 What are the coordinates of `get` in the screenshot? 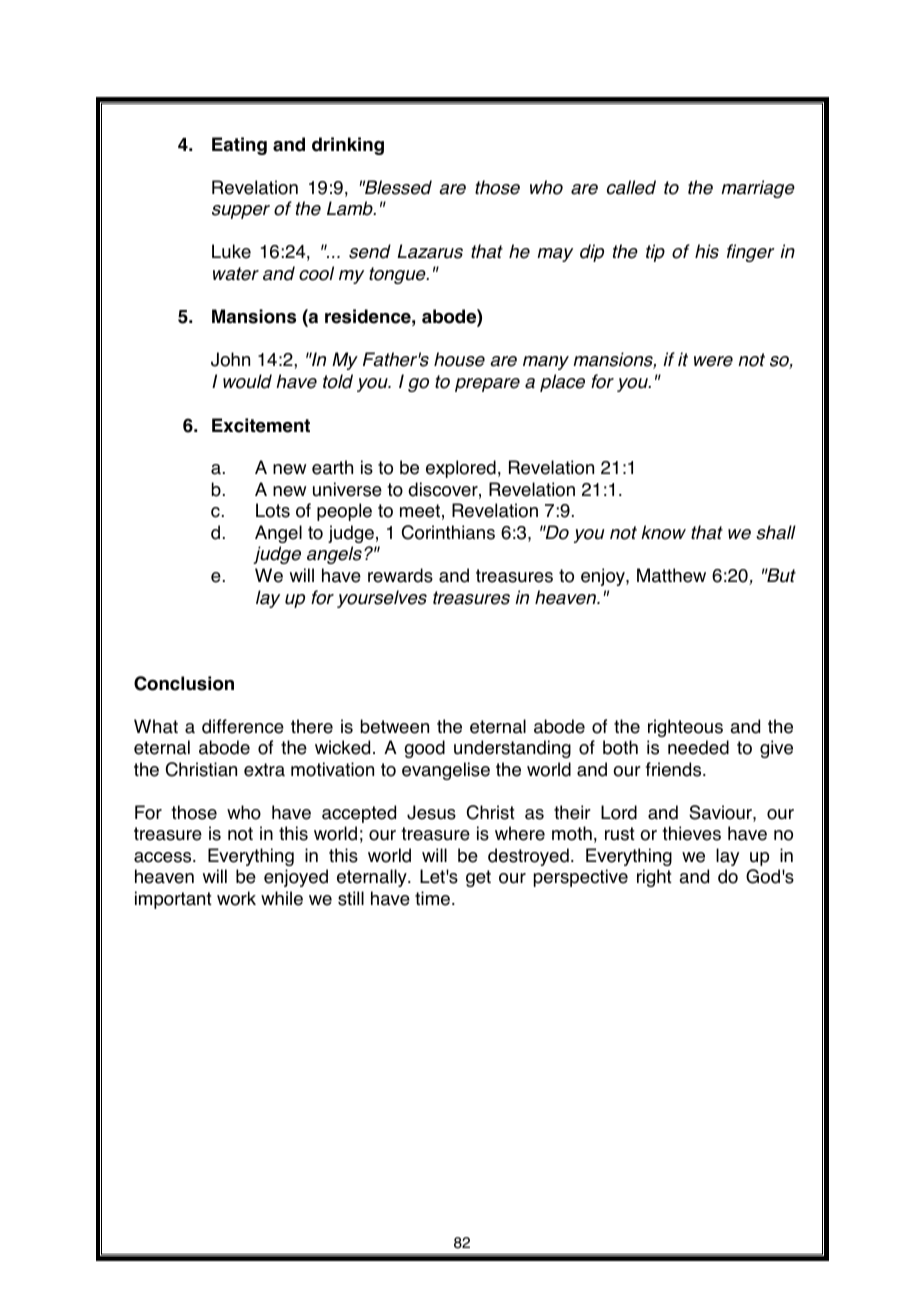 It's located at (478, 878).
